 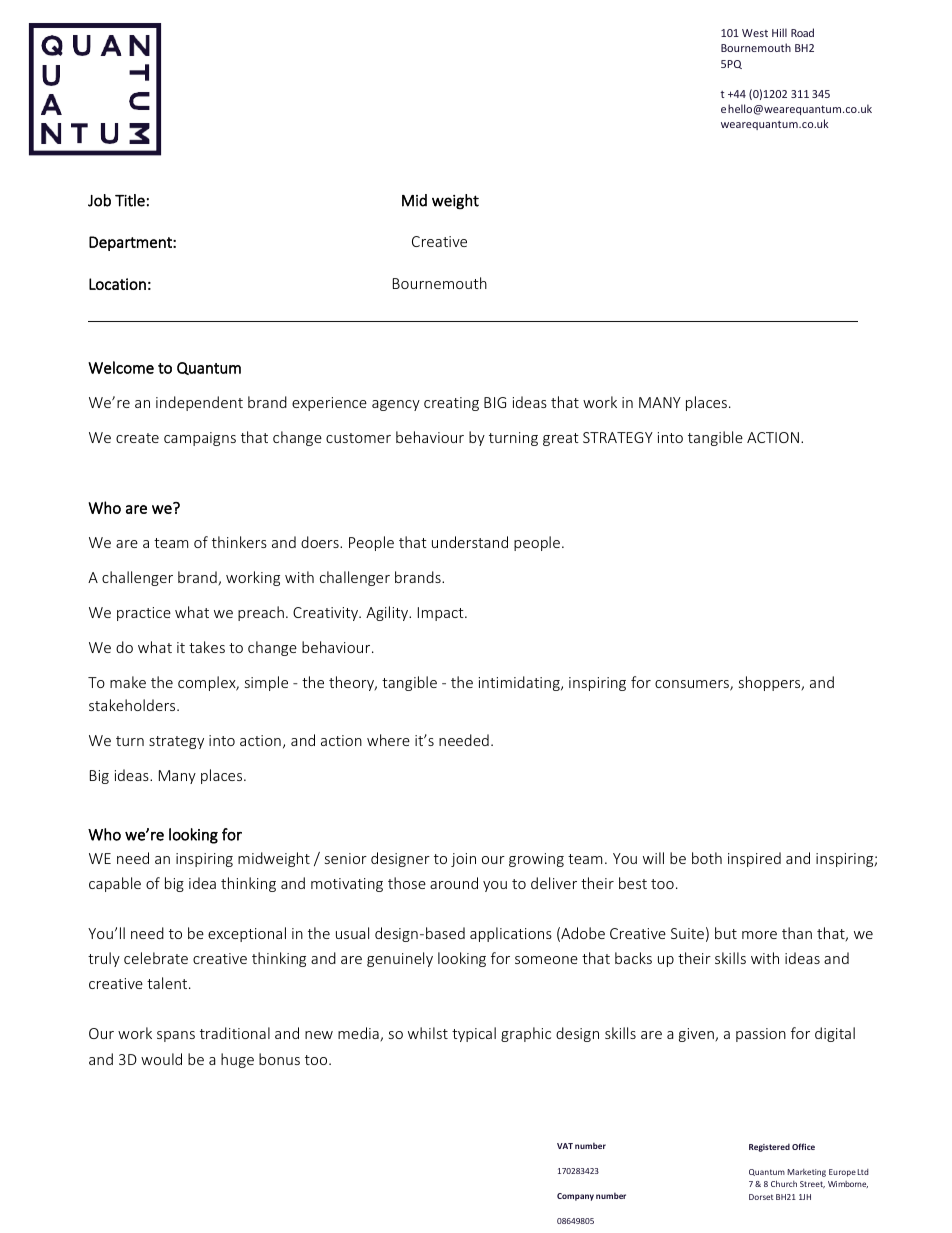 What do you see at coordinates (442, 614) in the image?
I see `Impact` at bounding box center [442, 614].
